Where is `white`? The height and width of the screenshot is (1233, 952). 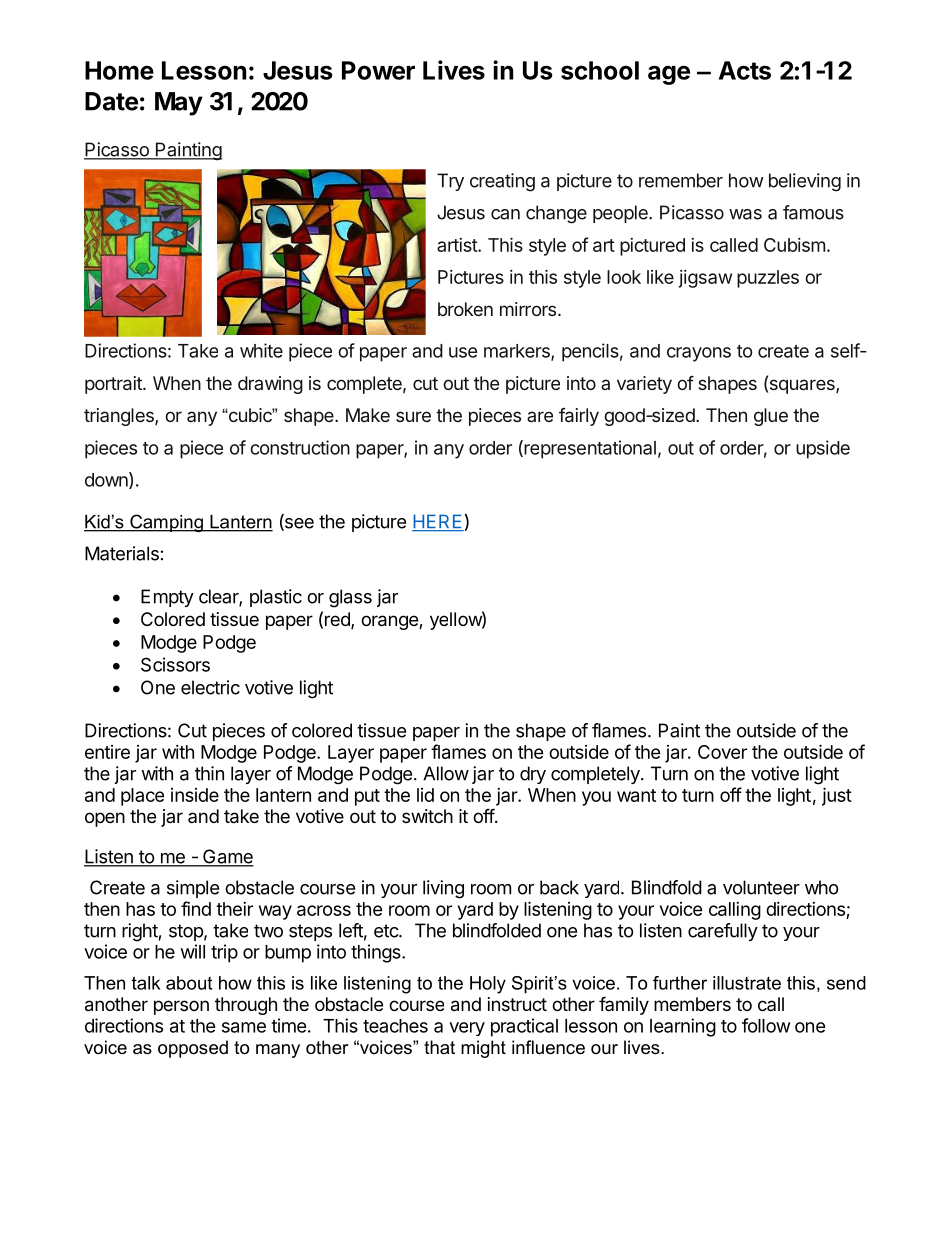
white is located at coordinates (261, 350).
